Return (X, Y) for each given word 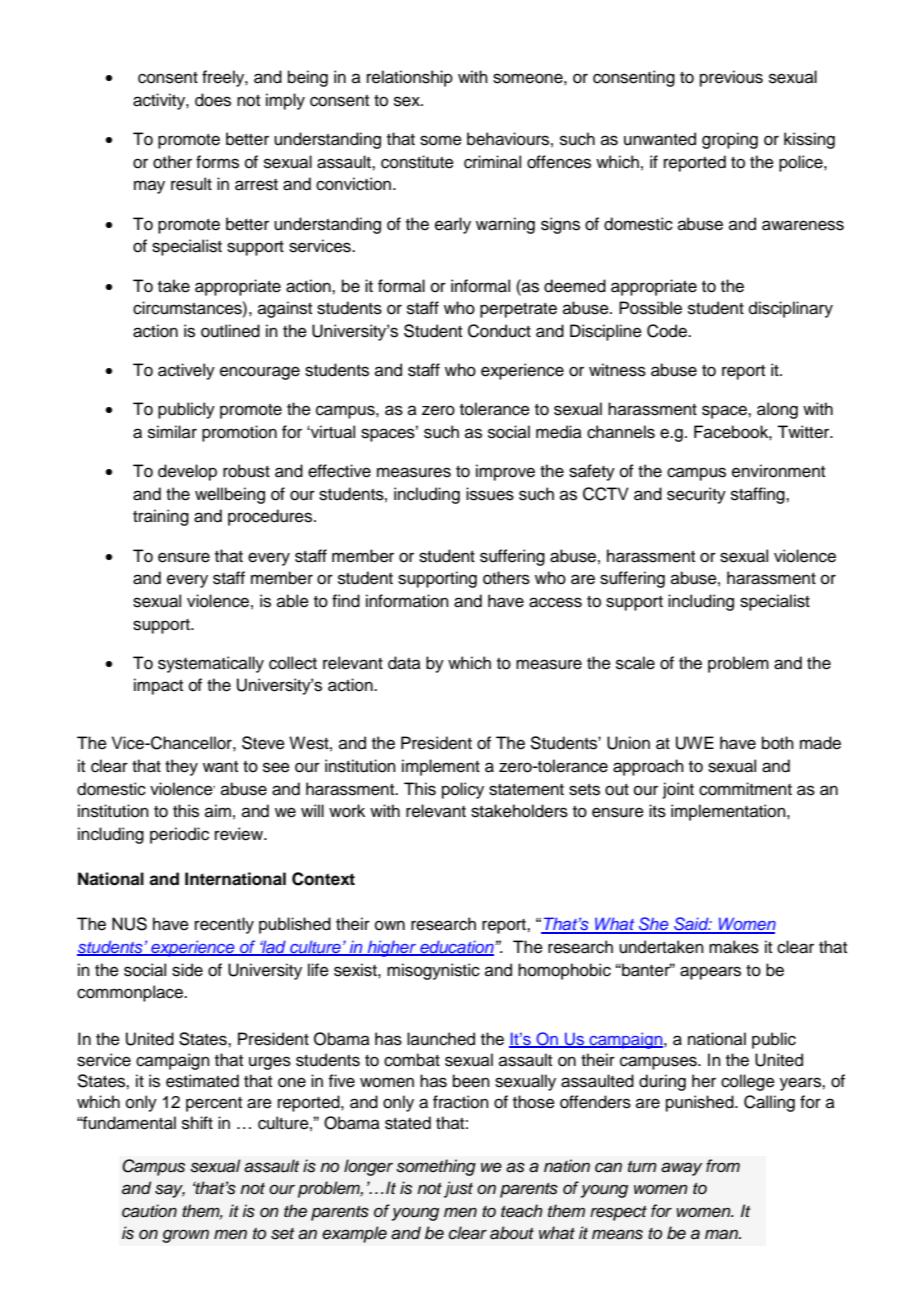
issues (490, 494)
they (181, 767)
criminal (492, 162)
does (213, 100)
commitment (745, 789)
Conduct (499, 331)
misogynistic (433, 971)
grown (185, 1236)
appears (710, 973)
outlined (230, 331)
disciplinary (791, 309)
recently (224, 925)
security (696, 495)
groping (730, 140)
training (161, 517)
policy (463, 790)
